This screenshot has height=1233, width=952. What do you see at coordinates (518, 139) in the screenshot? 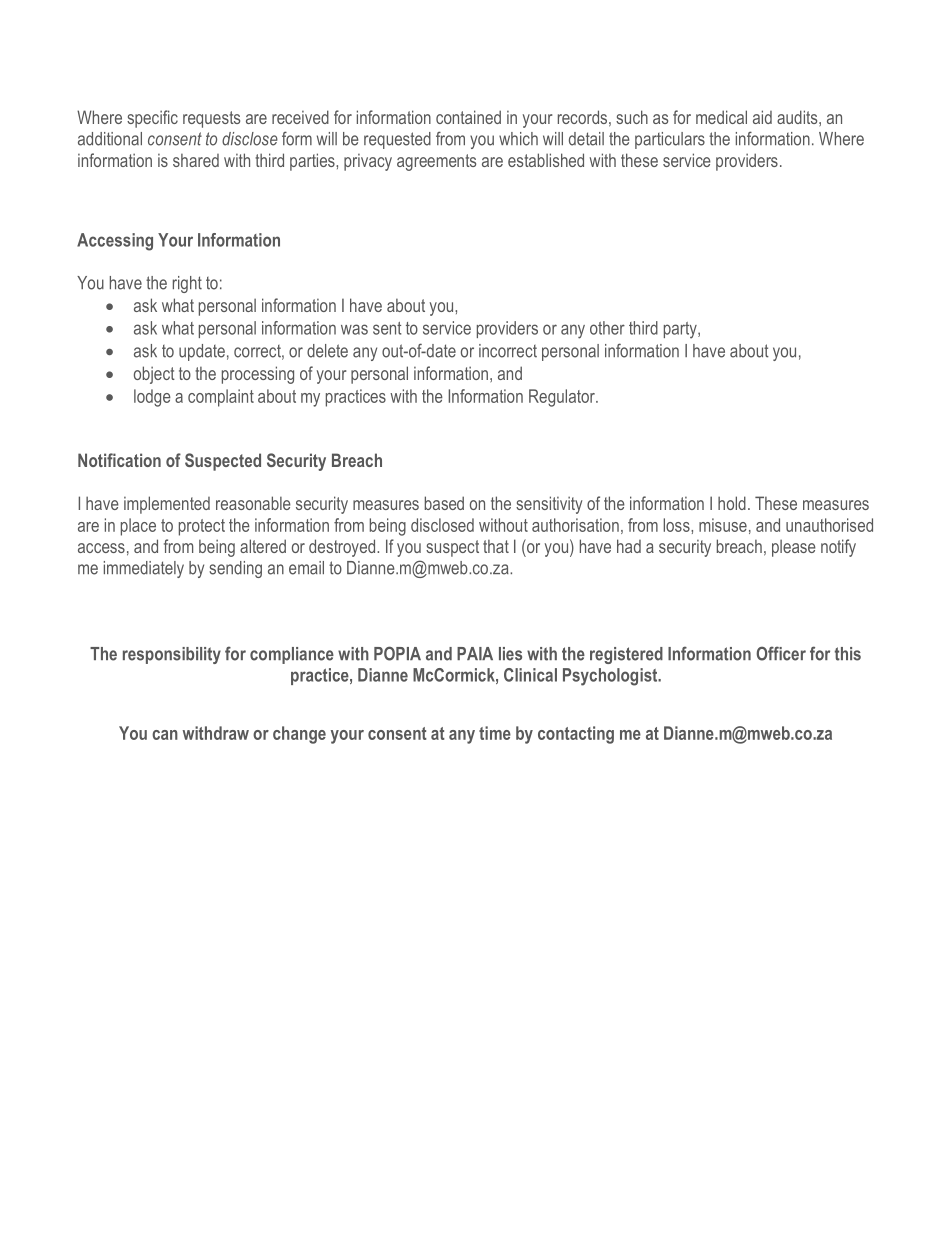
I see `which` at bounding box center [518, 139].
